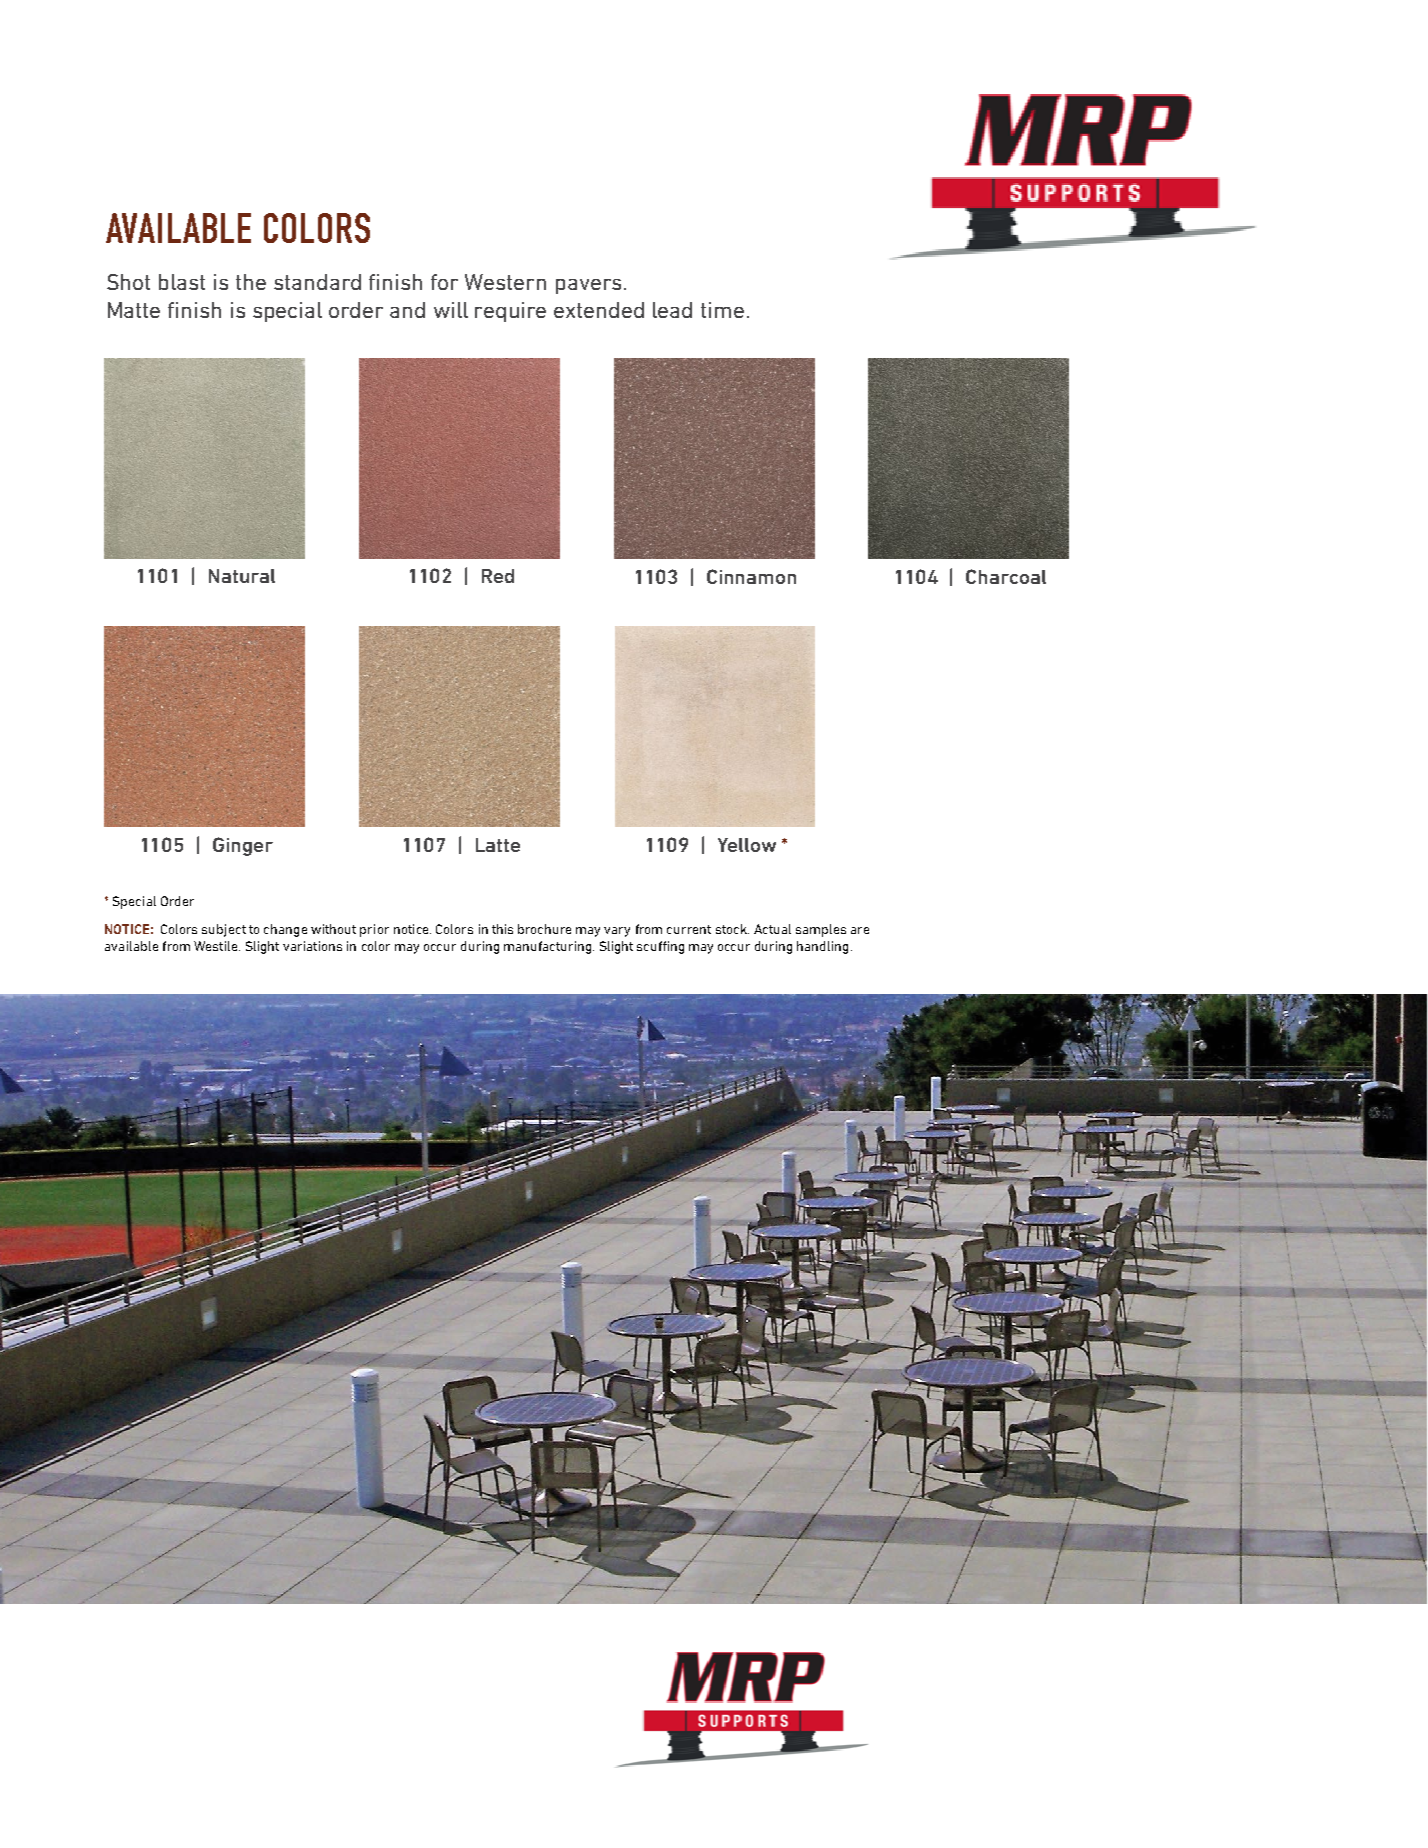 Image resolution: width=1428 pixels, height=1848 pixels. Describe the element at coordinates (285, 930) in the screenshot. I see `change` at that location.
